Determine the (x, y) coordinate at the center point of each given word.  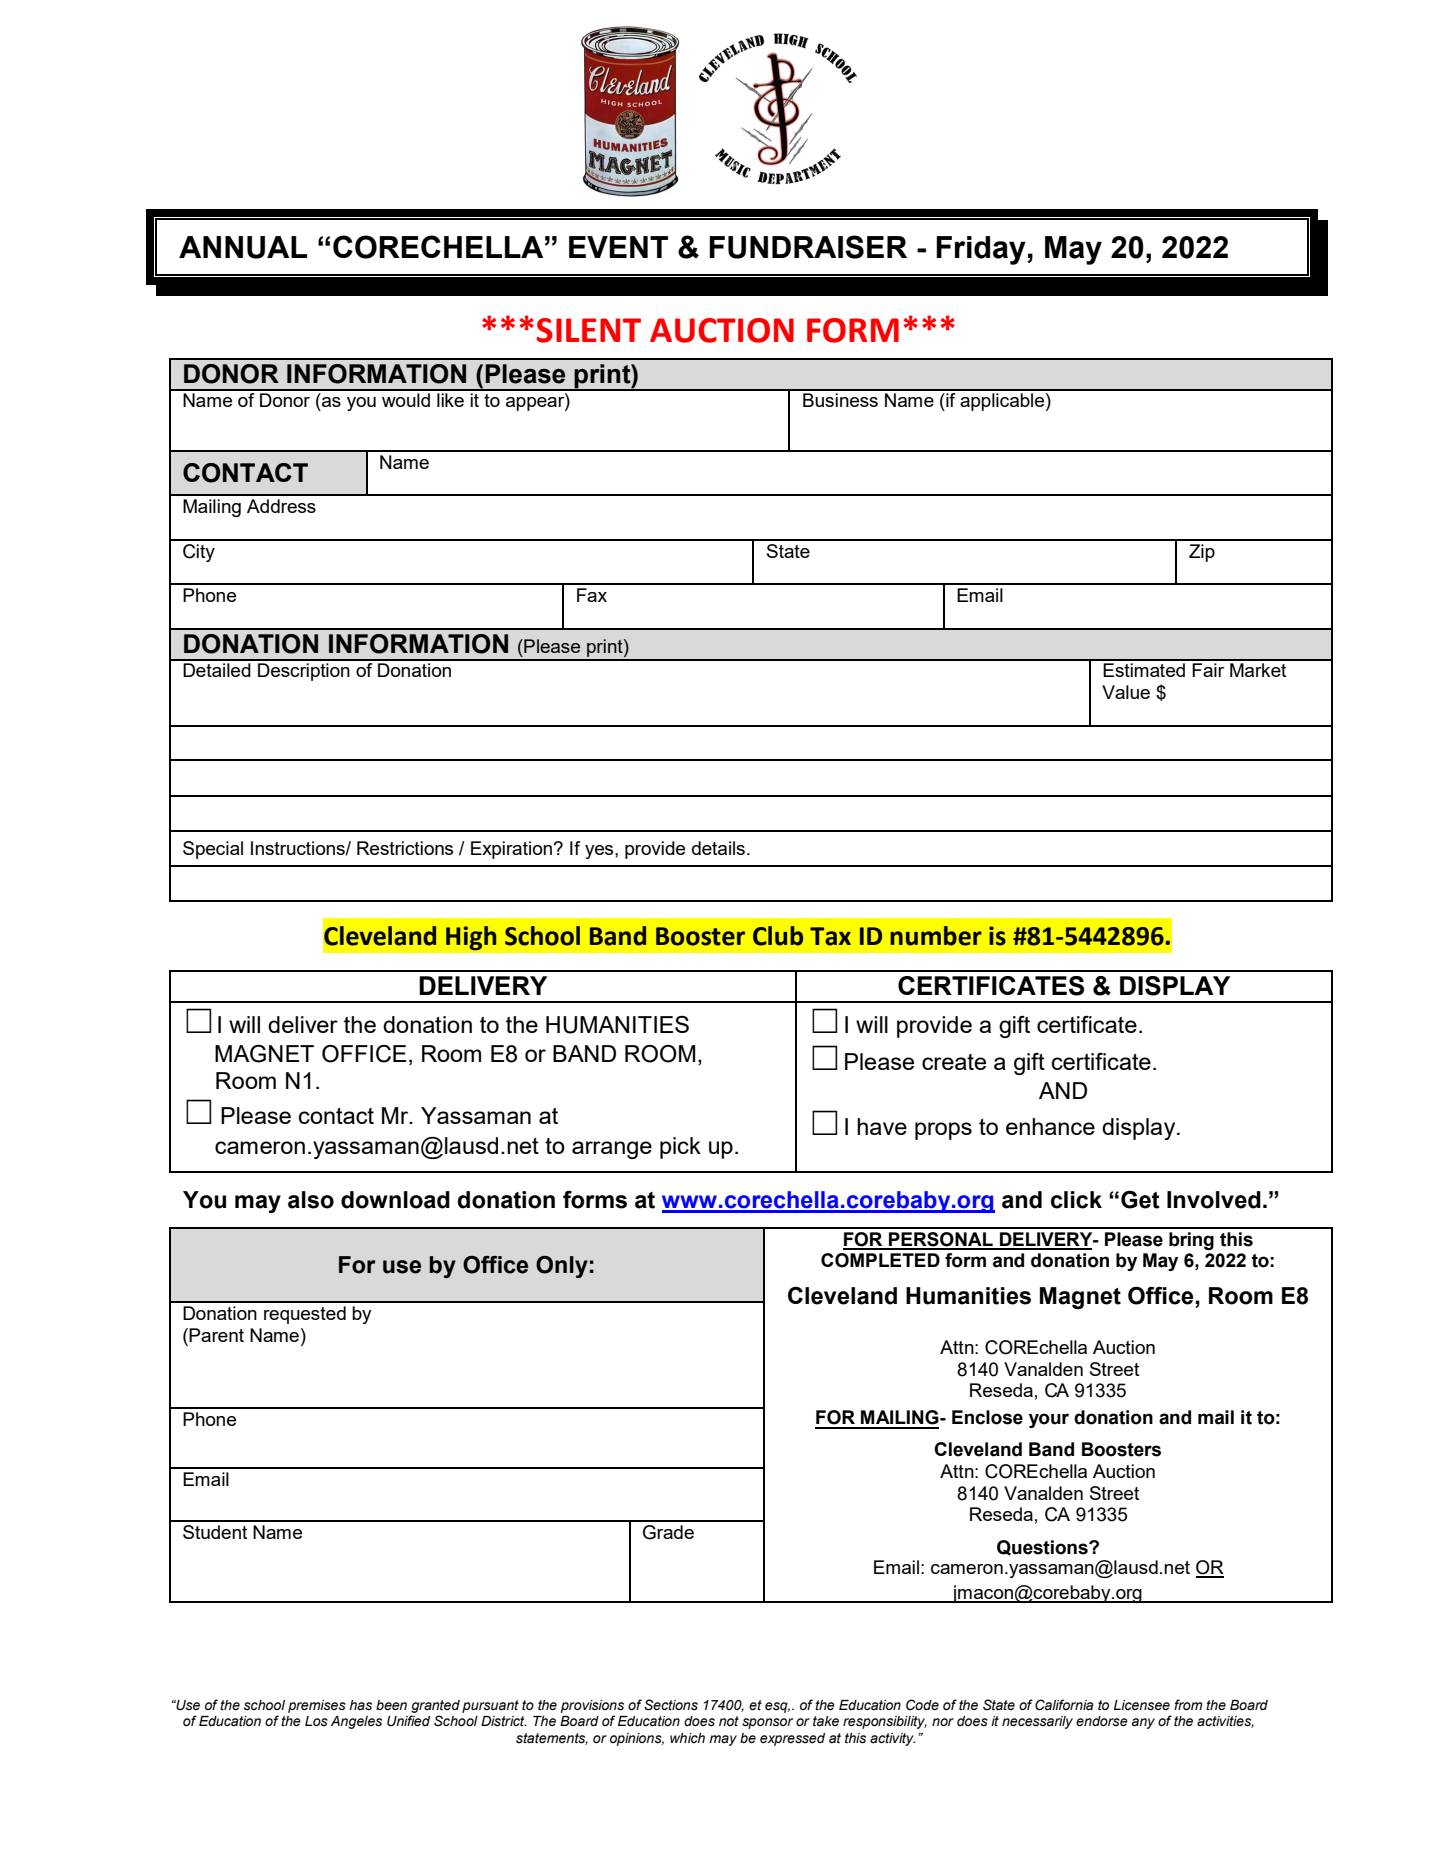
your (1049, 1420)
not (729, 1721)
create (954, 1062)
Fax (592, 595)
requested (305, 1315)
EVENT (618, 247)
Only (562, 1267)
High (471, 938)
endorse (1102, 1721)
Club (778, 936)
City (199, 553)
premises (317, 1706)
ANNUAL (243, 247)
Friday (982, 250)
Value (1126, 692)
